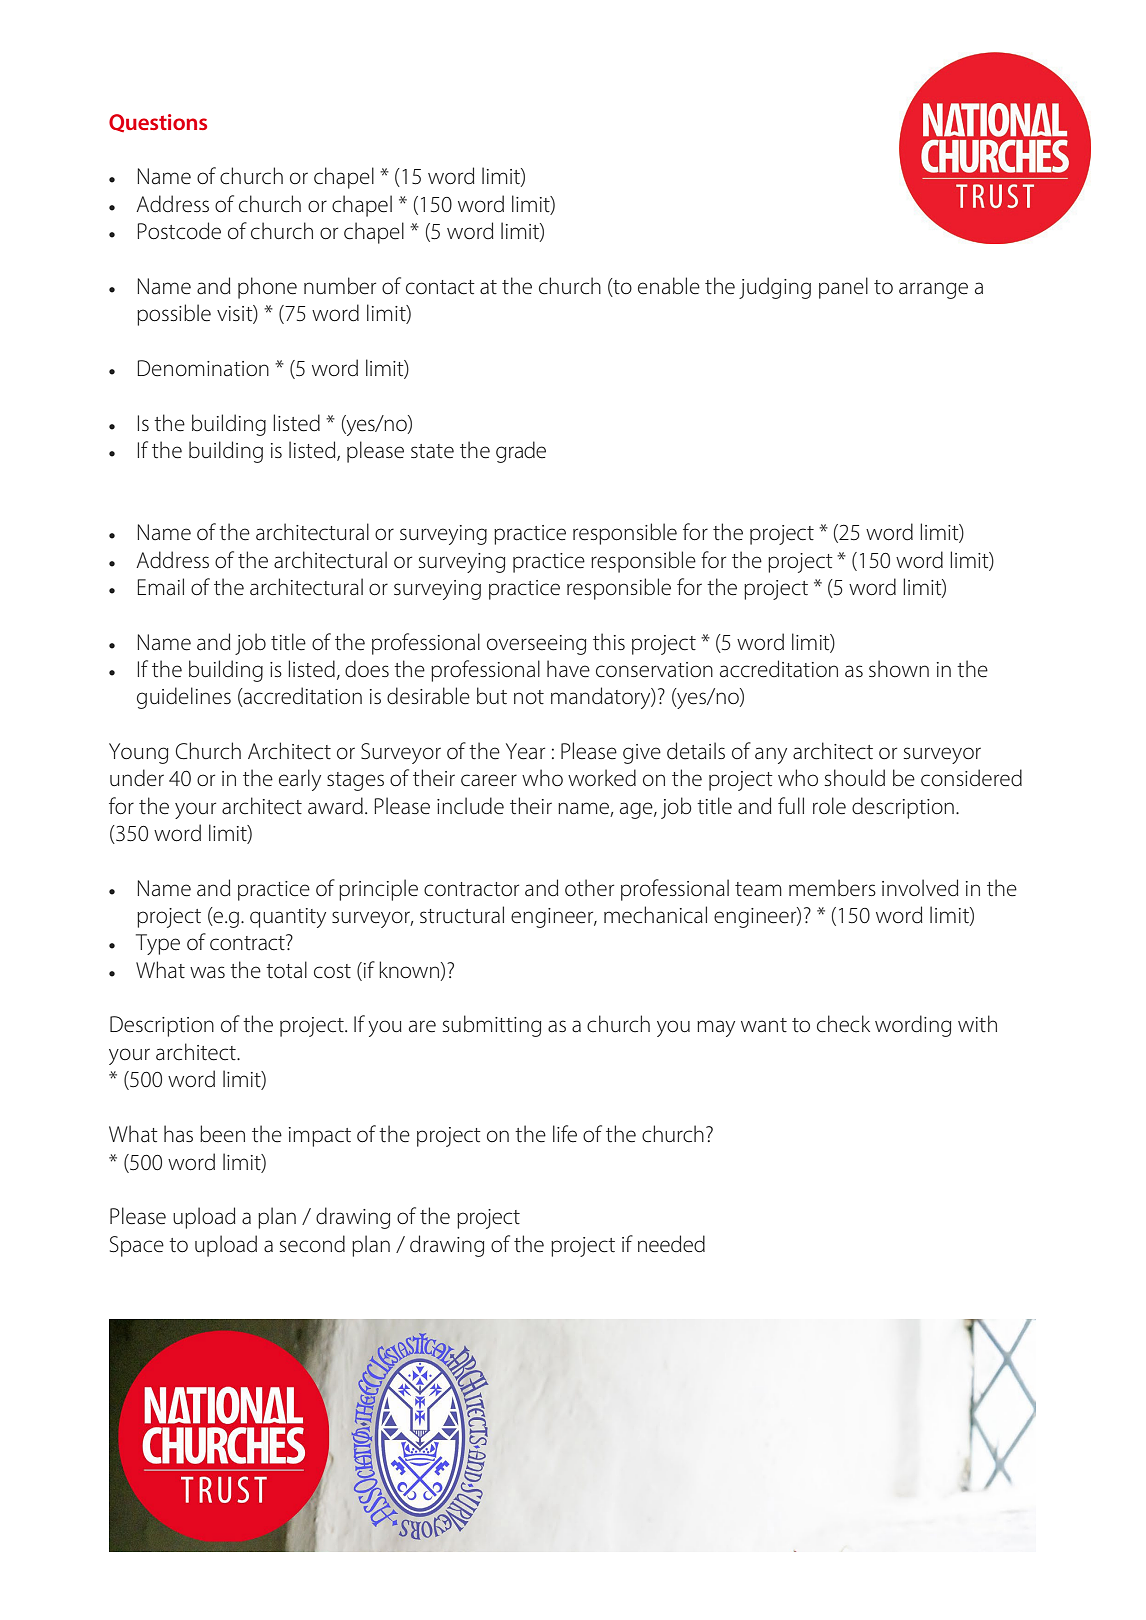  I want to click on panel, so click(843, 288).
